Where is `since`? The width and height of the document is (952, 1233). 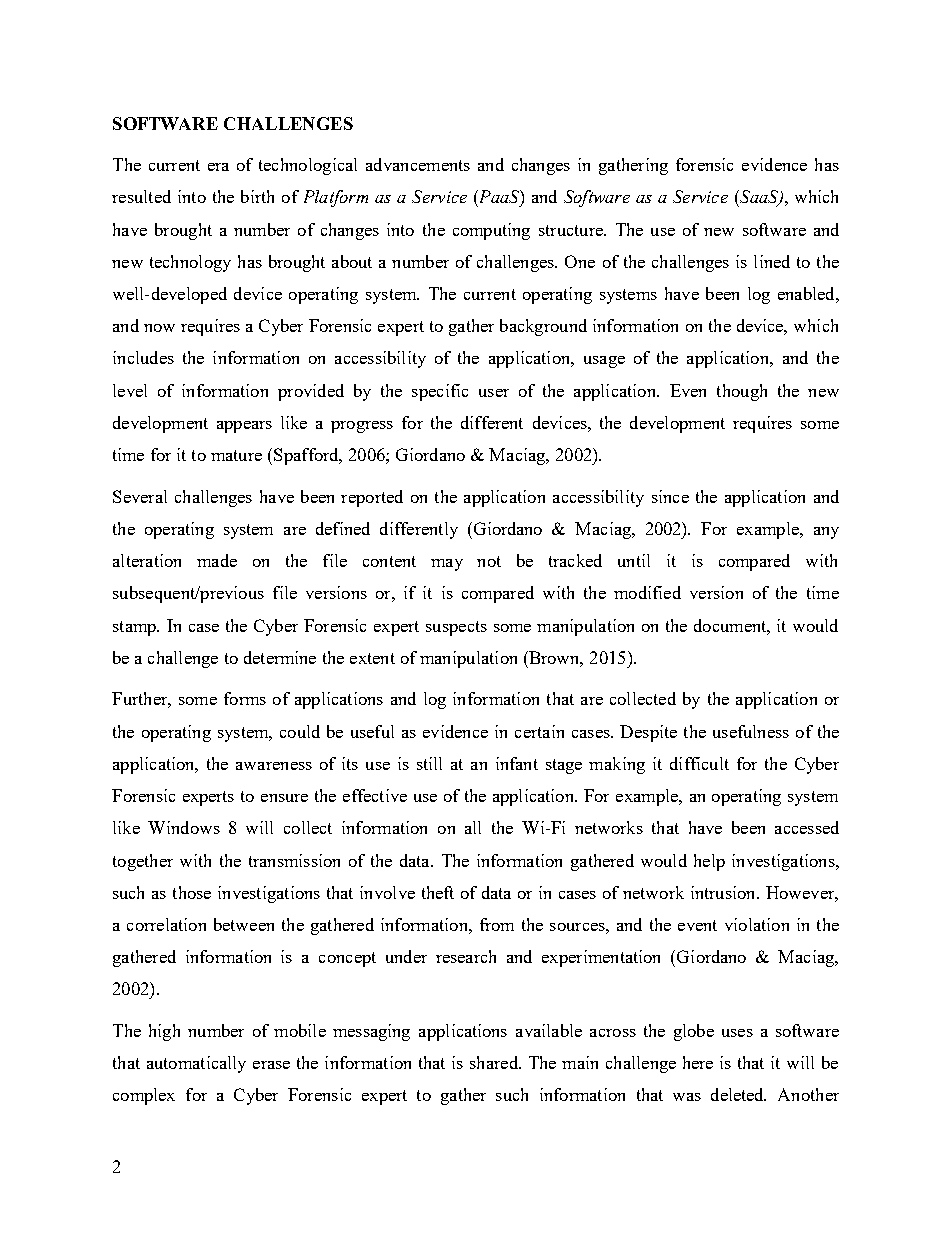 since is located at coordinates (670, 496).
